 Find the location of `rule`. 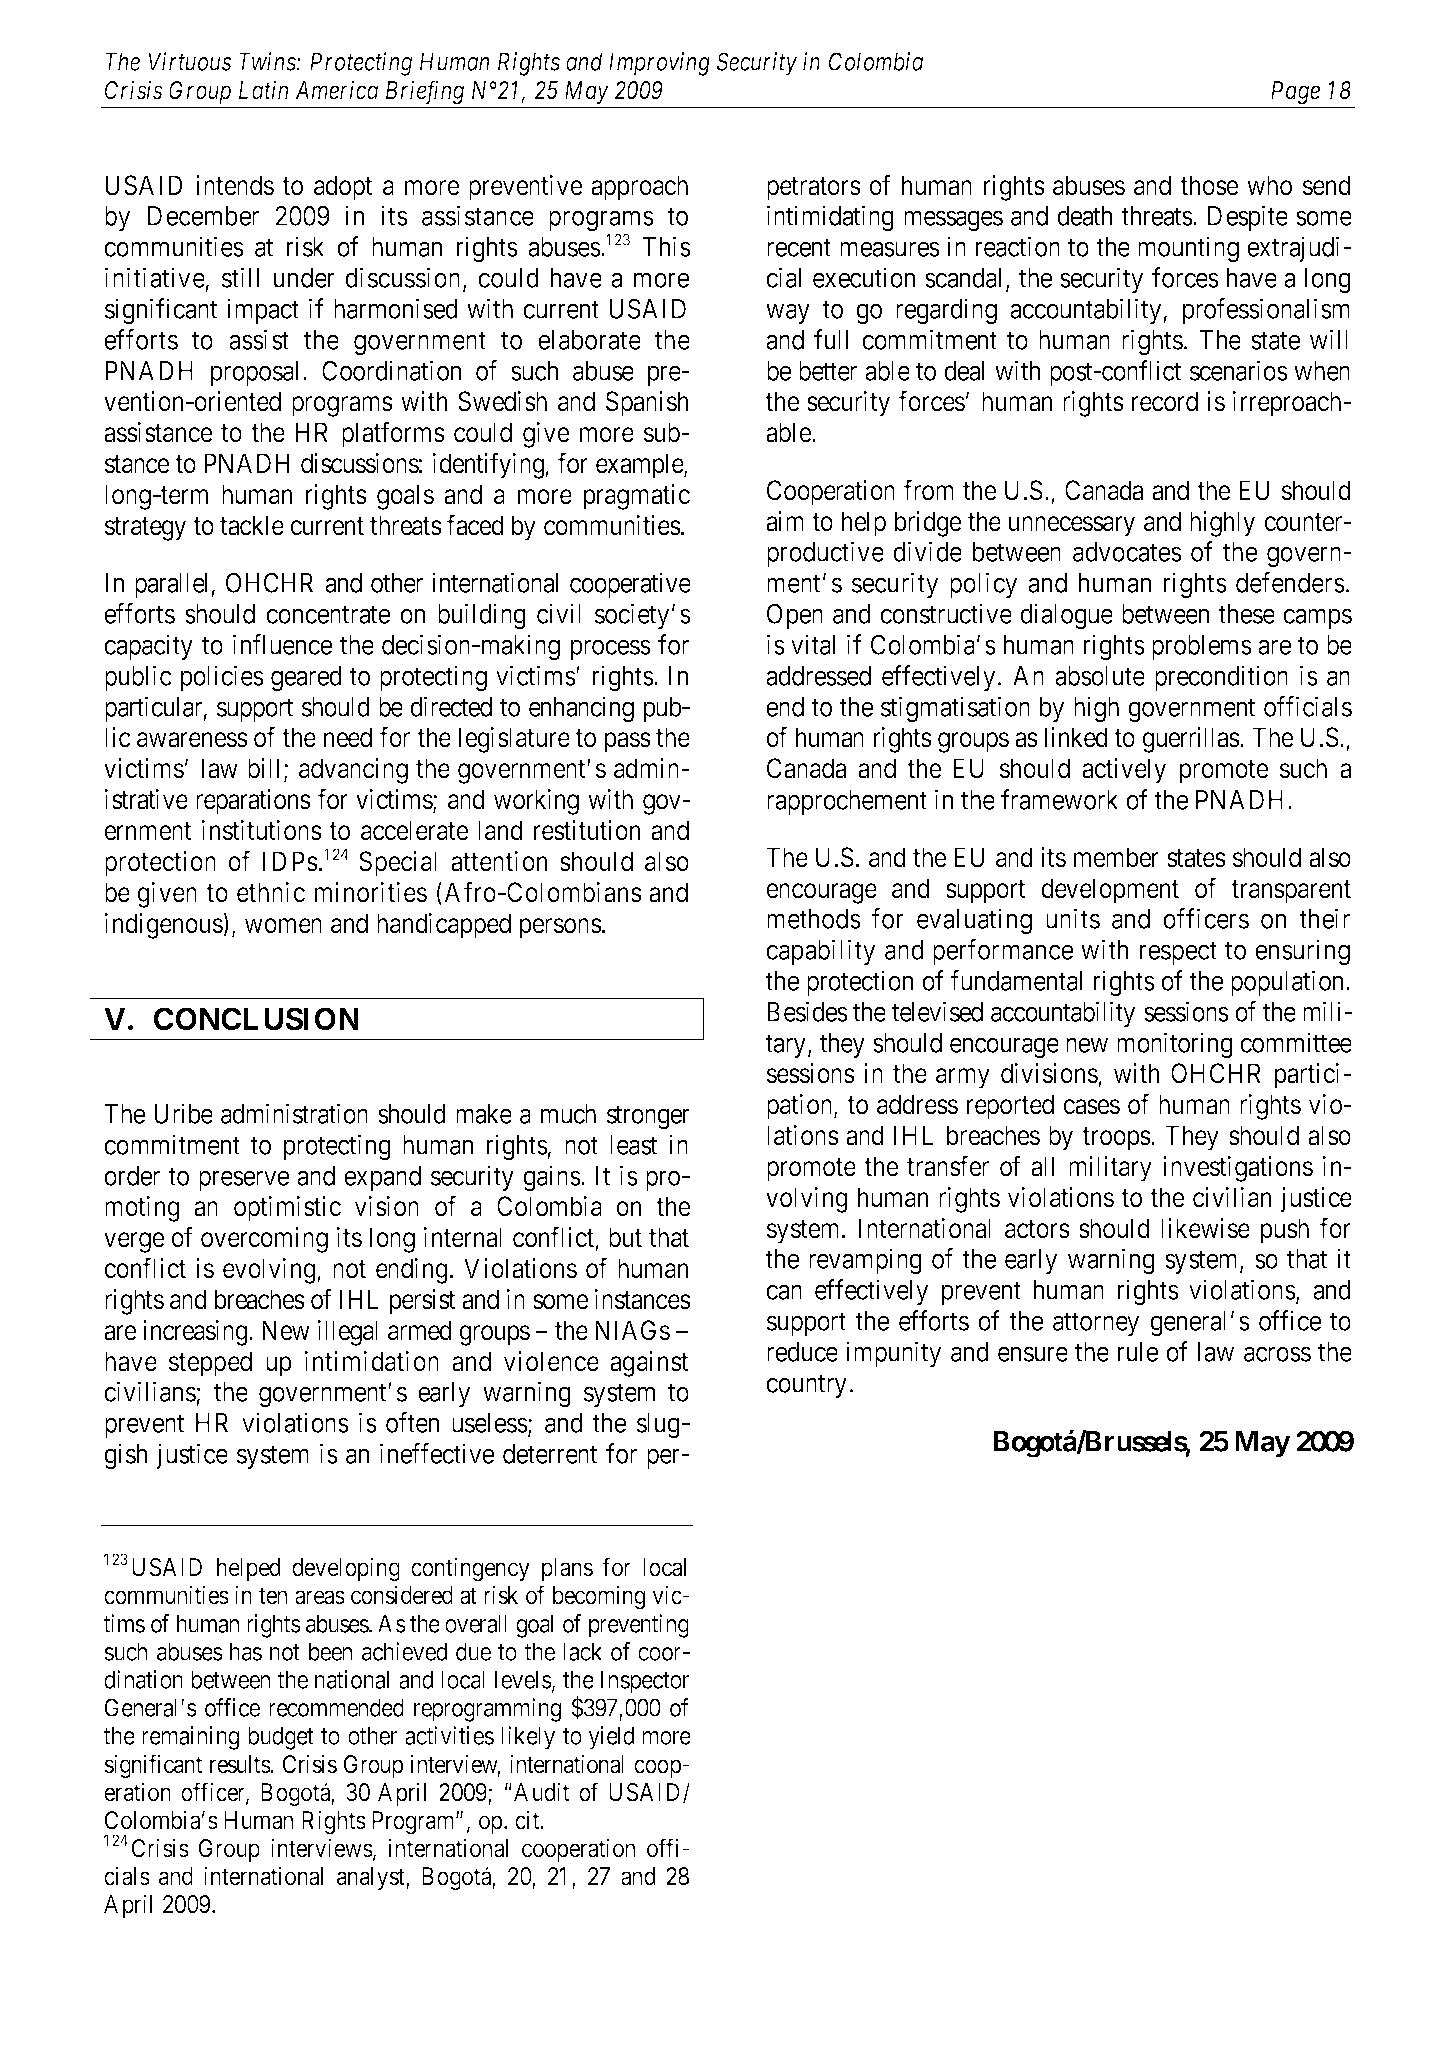

rule is located at coordinates (1138, 1352).
